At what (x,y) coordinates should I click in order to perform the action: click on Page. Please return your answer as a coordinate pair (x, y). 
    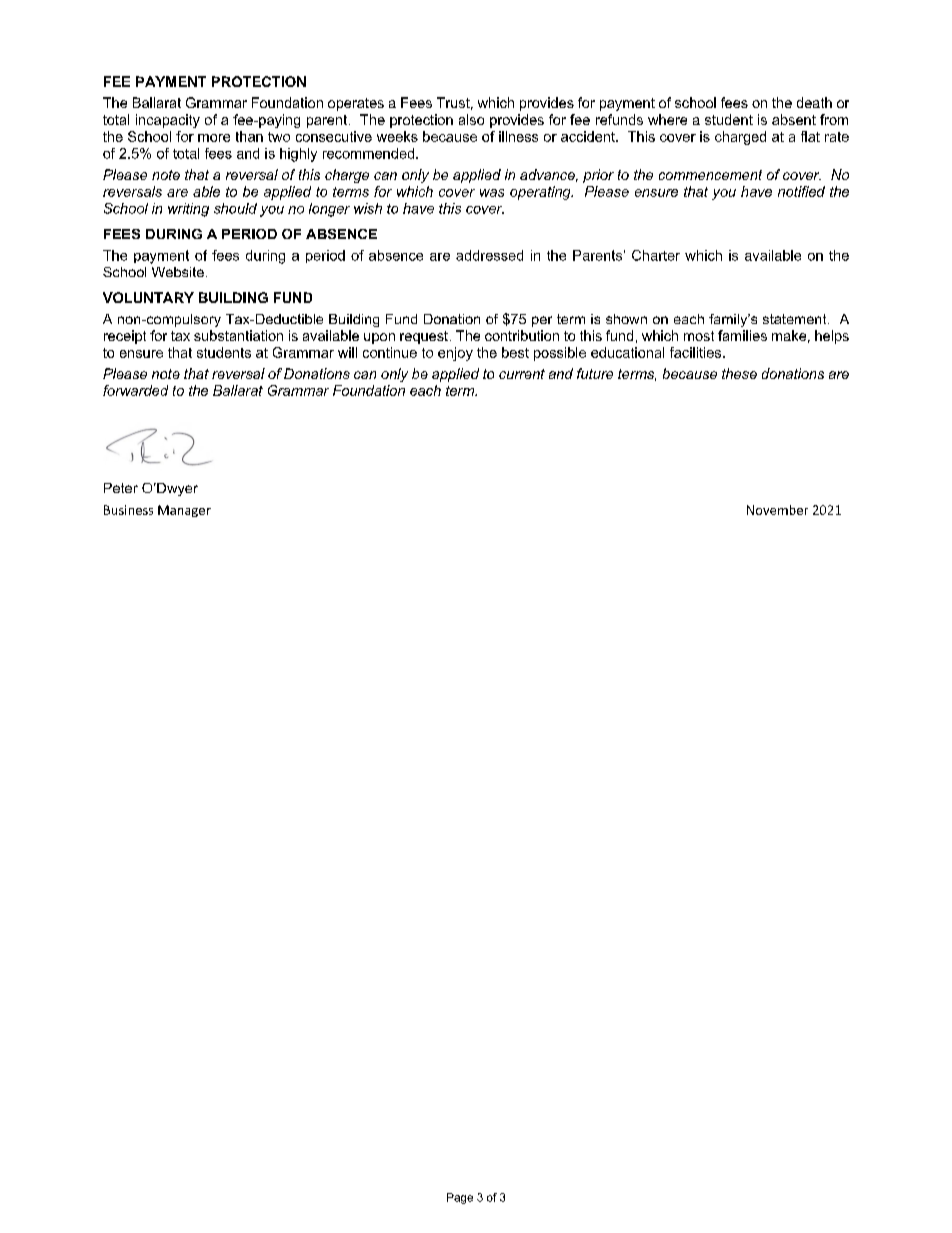
    Looking at the image, I should click on (460, 1198).
